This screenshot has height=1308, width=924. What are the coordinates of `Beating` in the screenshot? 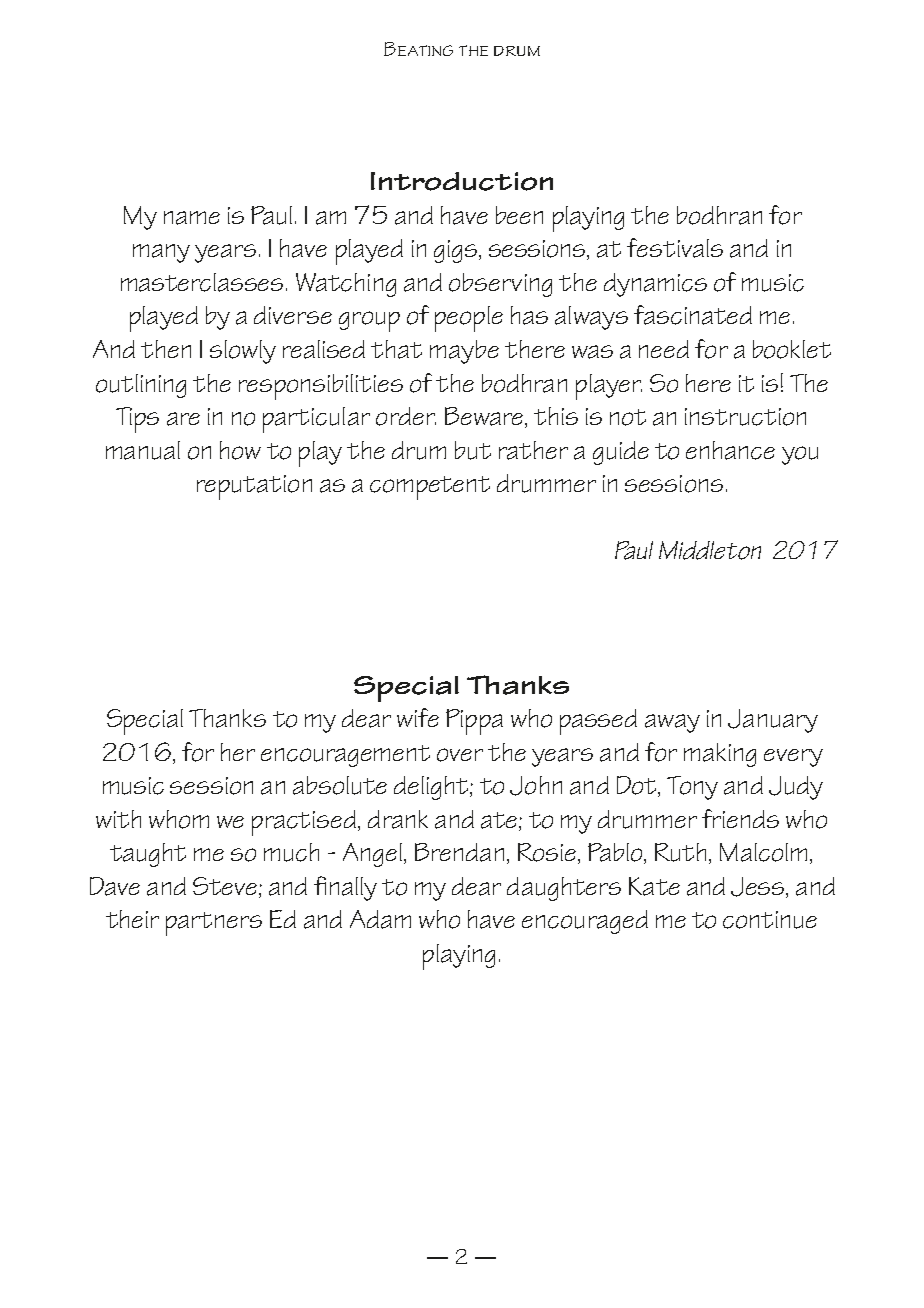 It's located at (418, 49).
